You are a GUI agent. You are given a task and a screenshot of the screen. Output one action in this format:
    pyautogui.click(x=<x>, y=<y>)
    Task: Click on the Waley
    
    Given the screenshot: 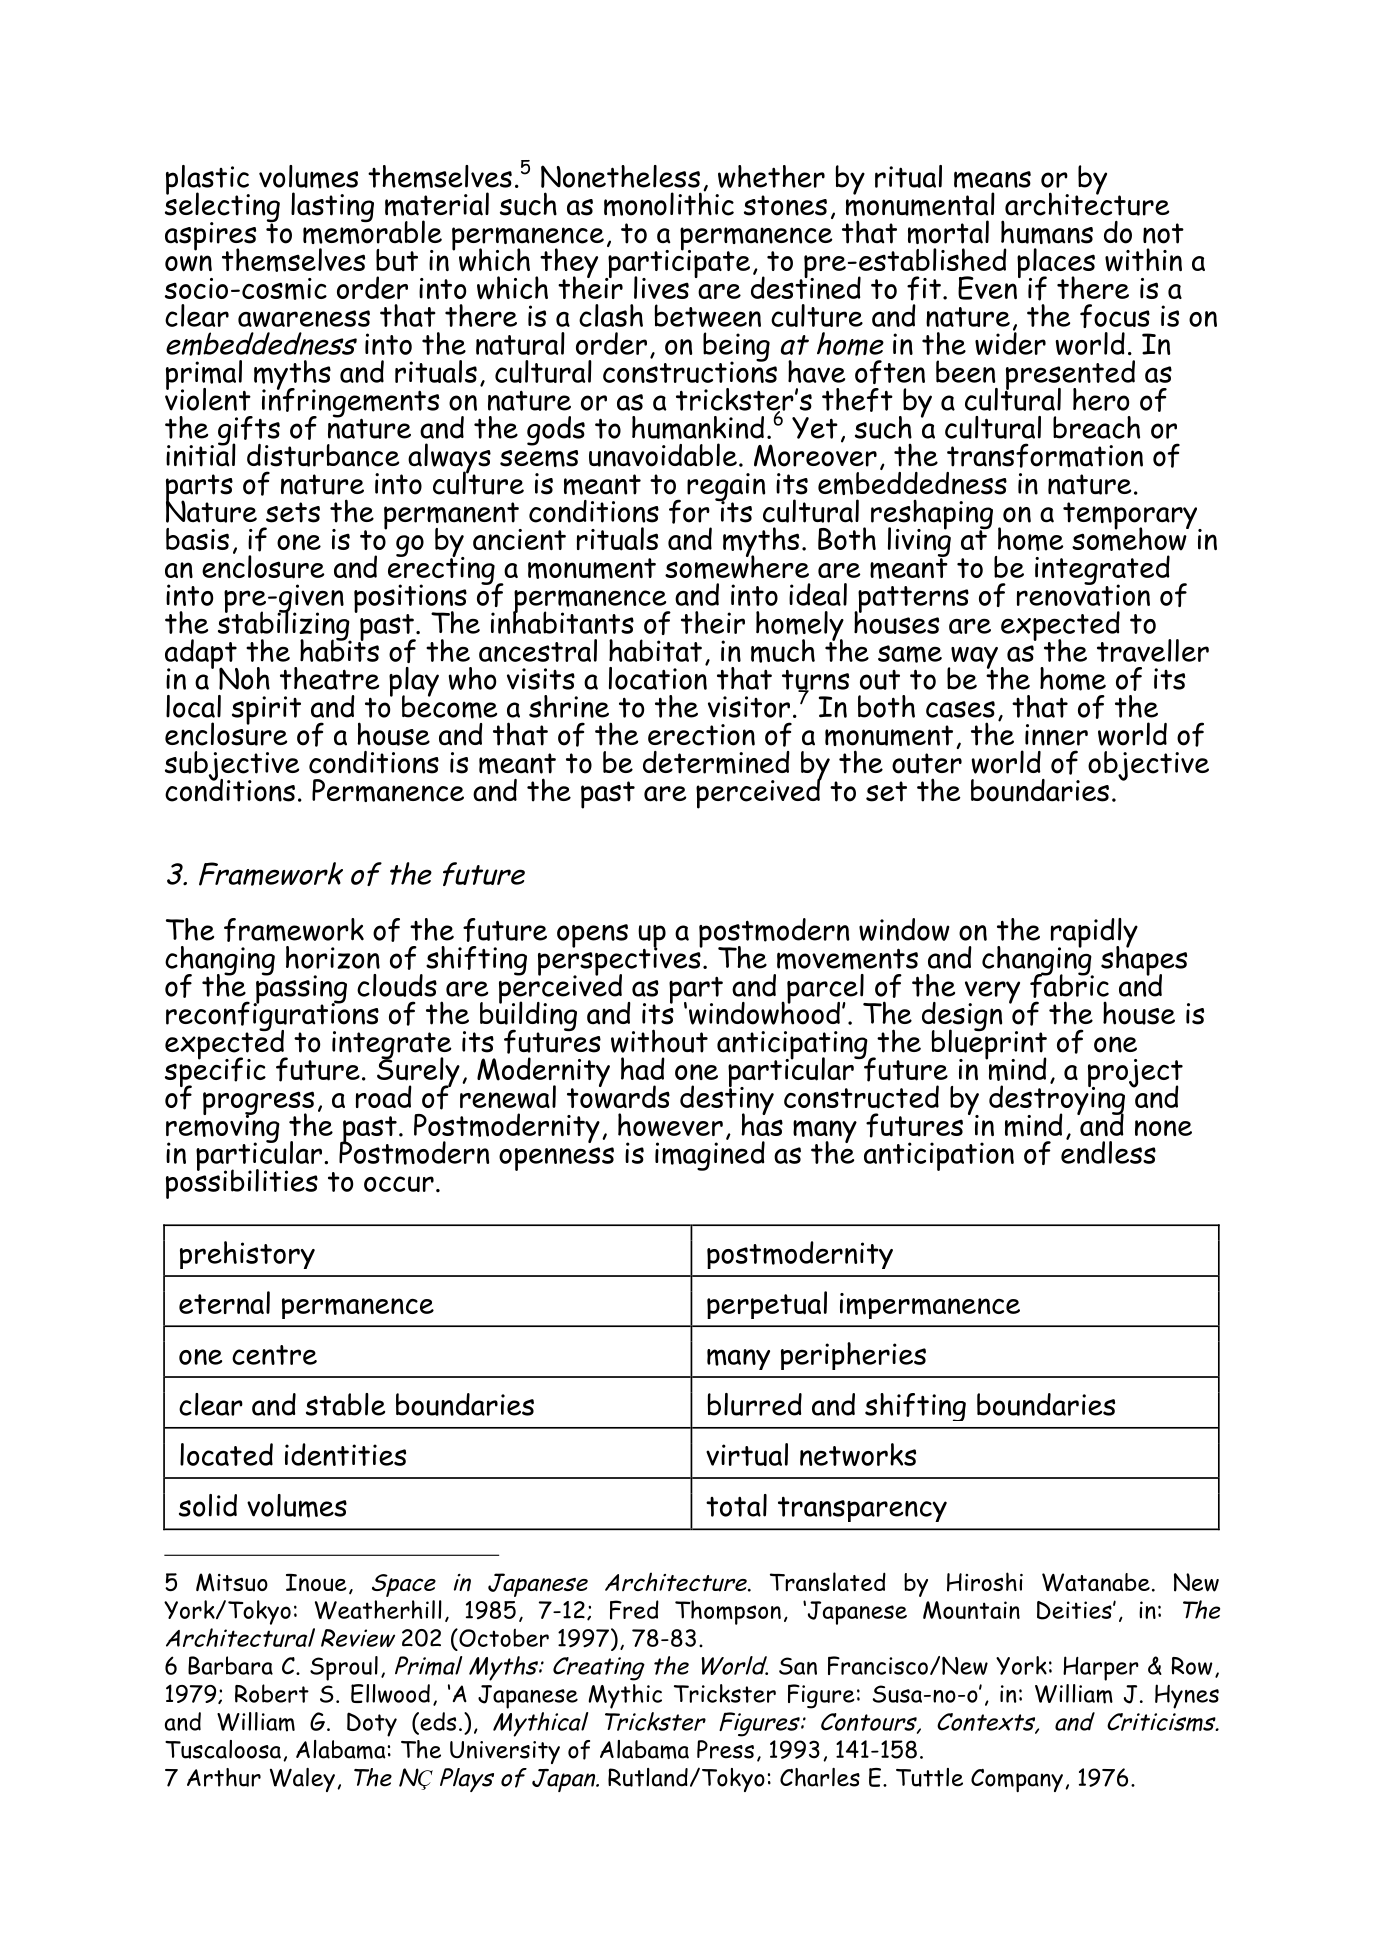 What is the action you would take?
    pyautogui.click(x=302, y=1780)
